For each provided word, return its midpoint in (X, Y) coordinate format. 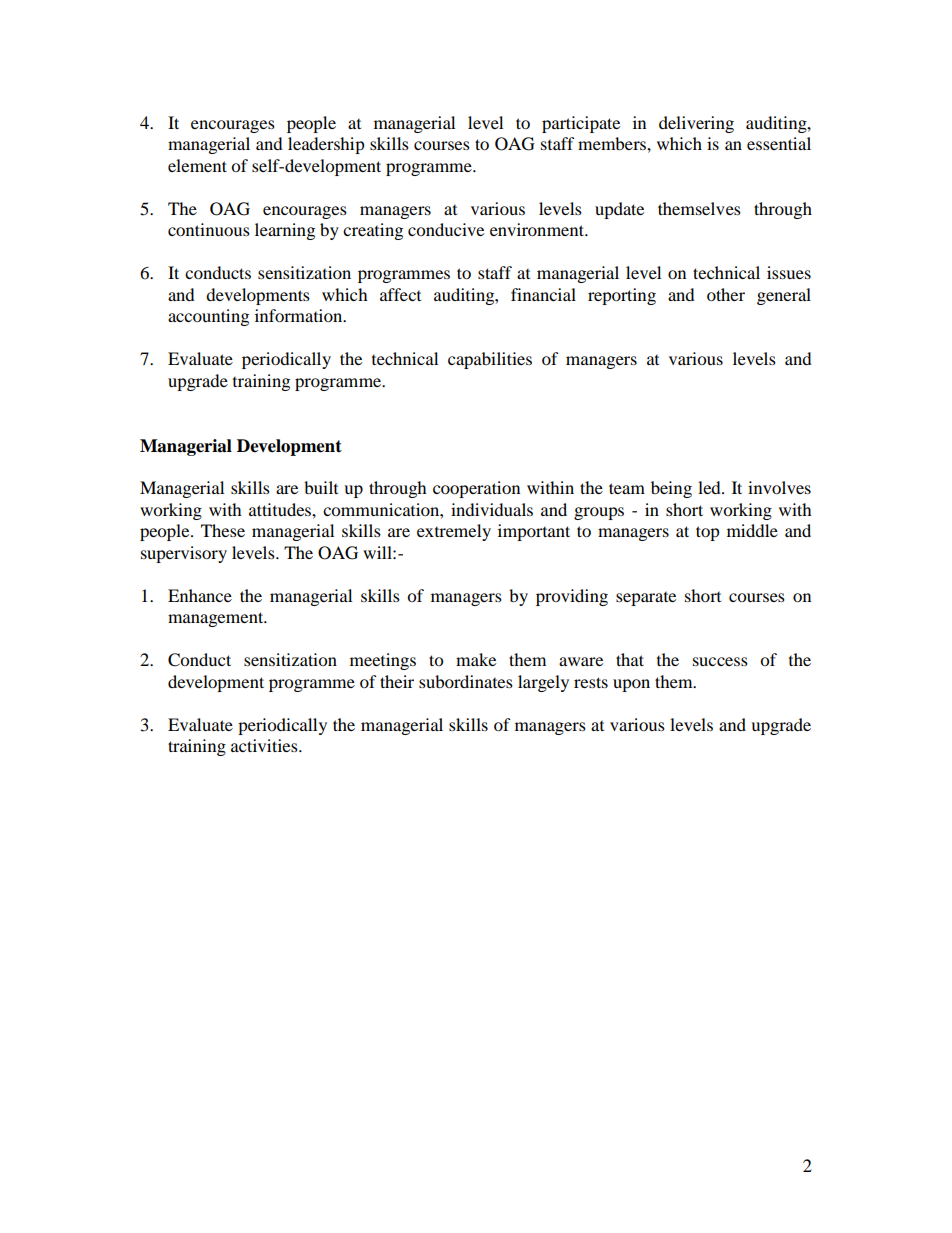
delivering (696, 124)
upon (631, 685)
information (300, 315)
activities (265, 745)
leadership (326, 145)
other (726, 294)
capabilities (490, 360)
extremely (454, 532)
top (708, 533)
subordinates (466, 681)
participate (581, 124)
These (223, 530)
